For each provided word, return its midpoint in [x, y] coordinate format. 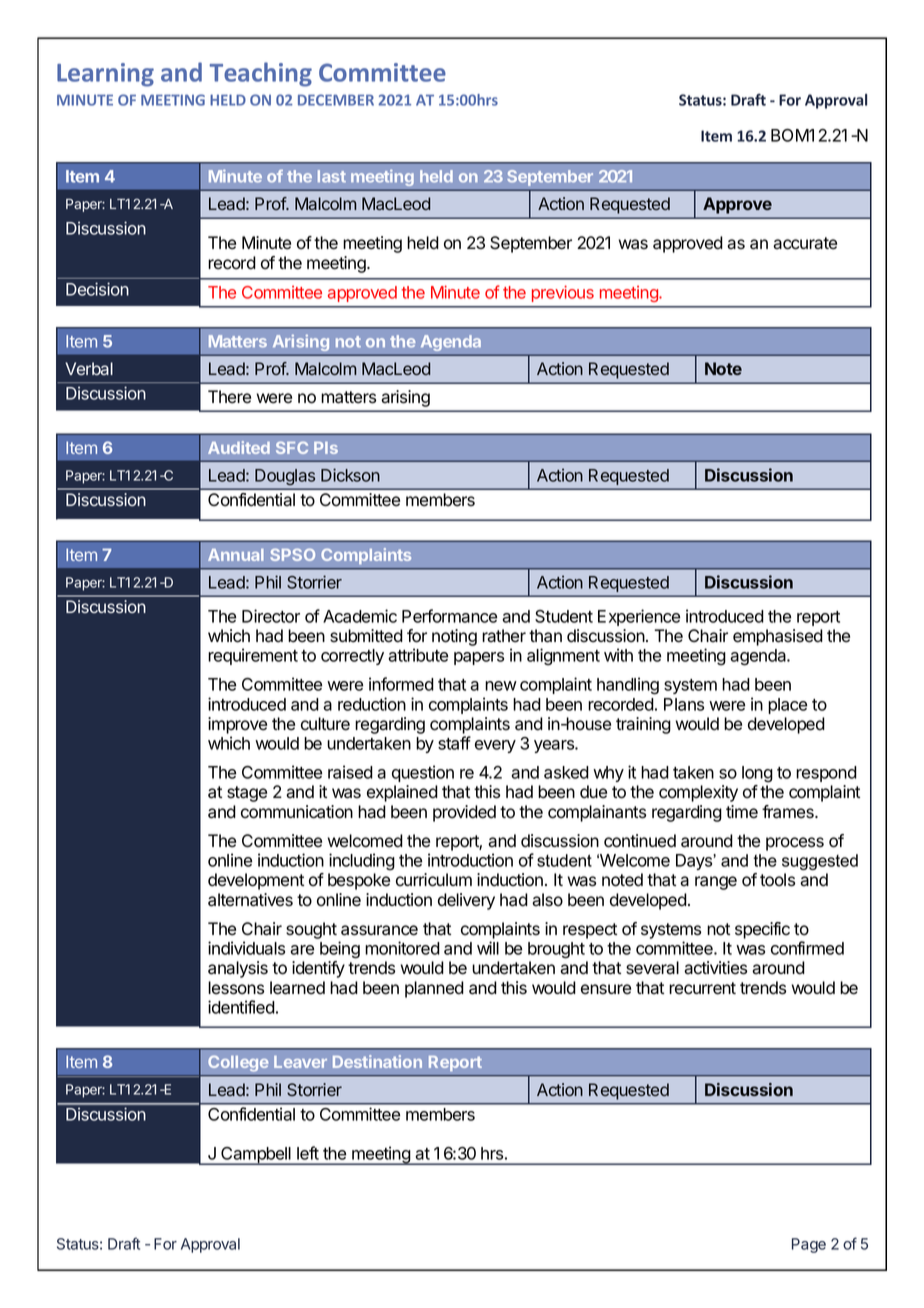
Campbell [256, 1156]
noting [454, 637]
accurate [805, 243]
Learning [105, 75]
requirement [253, 656]
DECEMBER [336, 100]
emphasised [778, 637]
